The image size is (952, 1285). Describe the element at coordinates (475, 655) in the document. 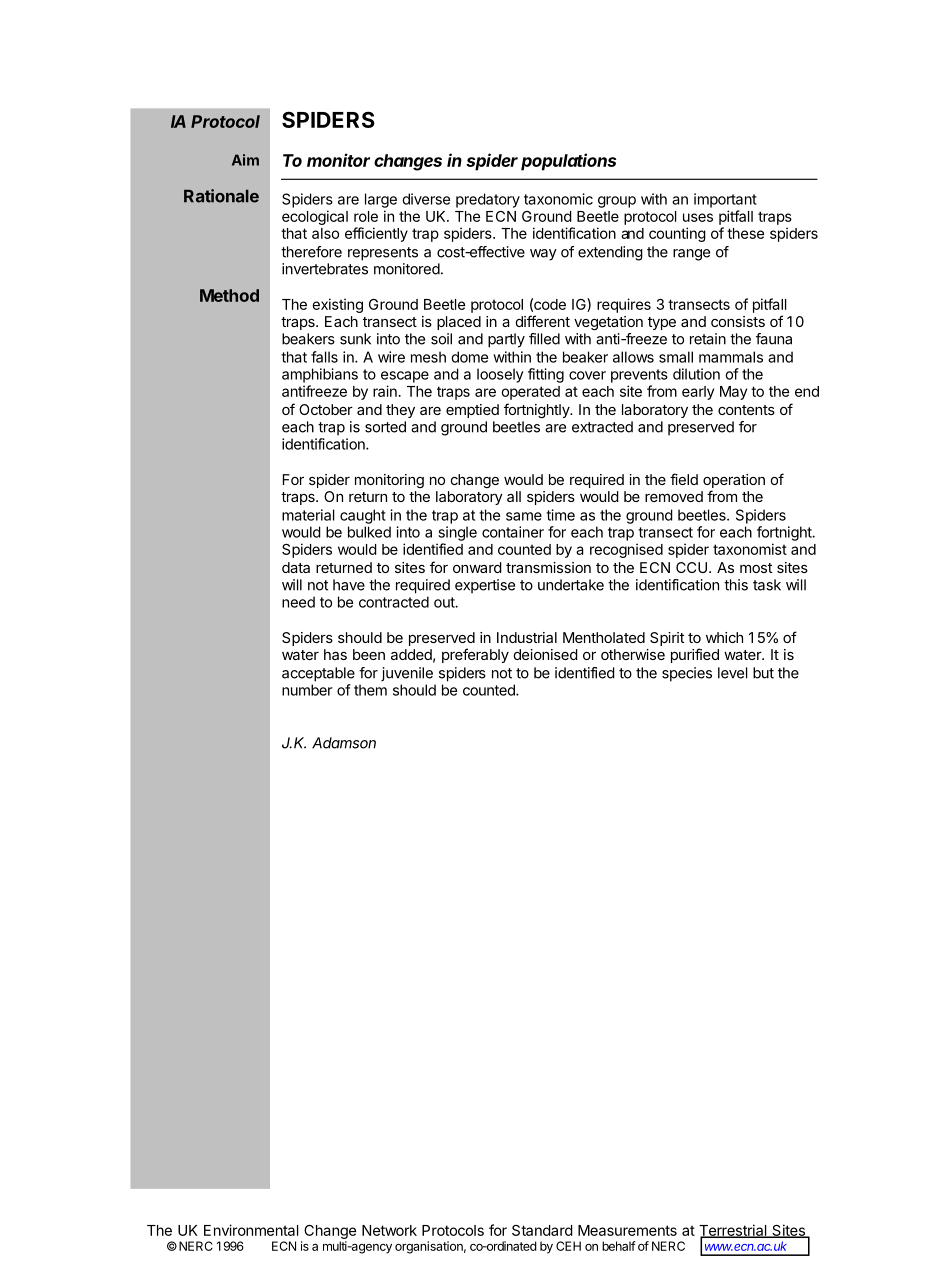

I see `preferably` at that location.
